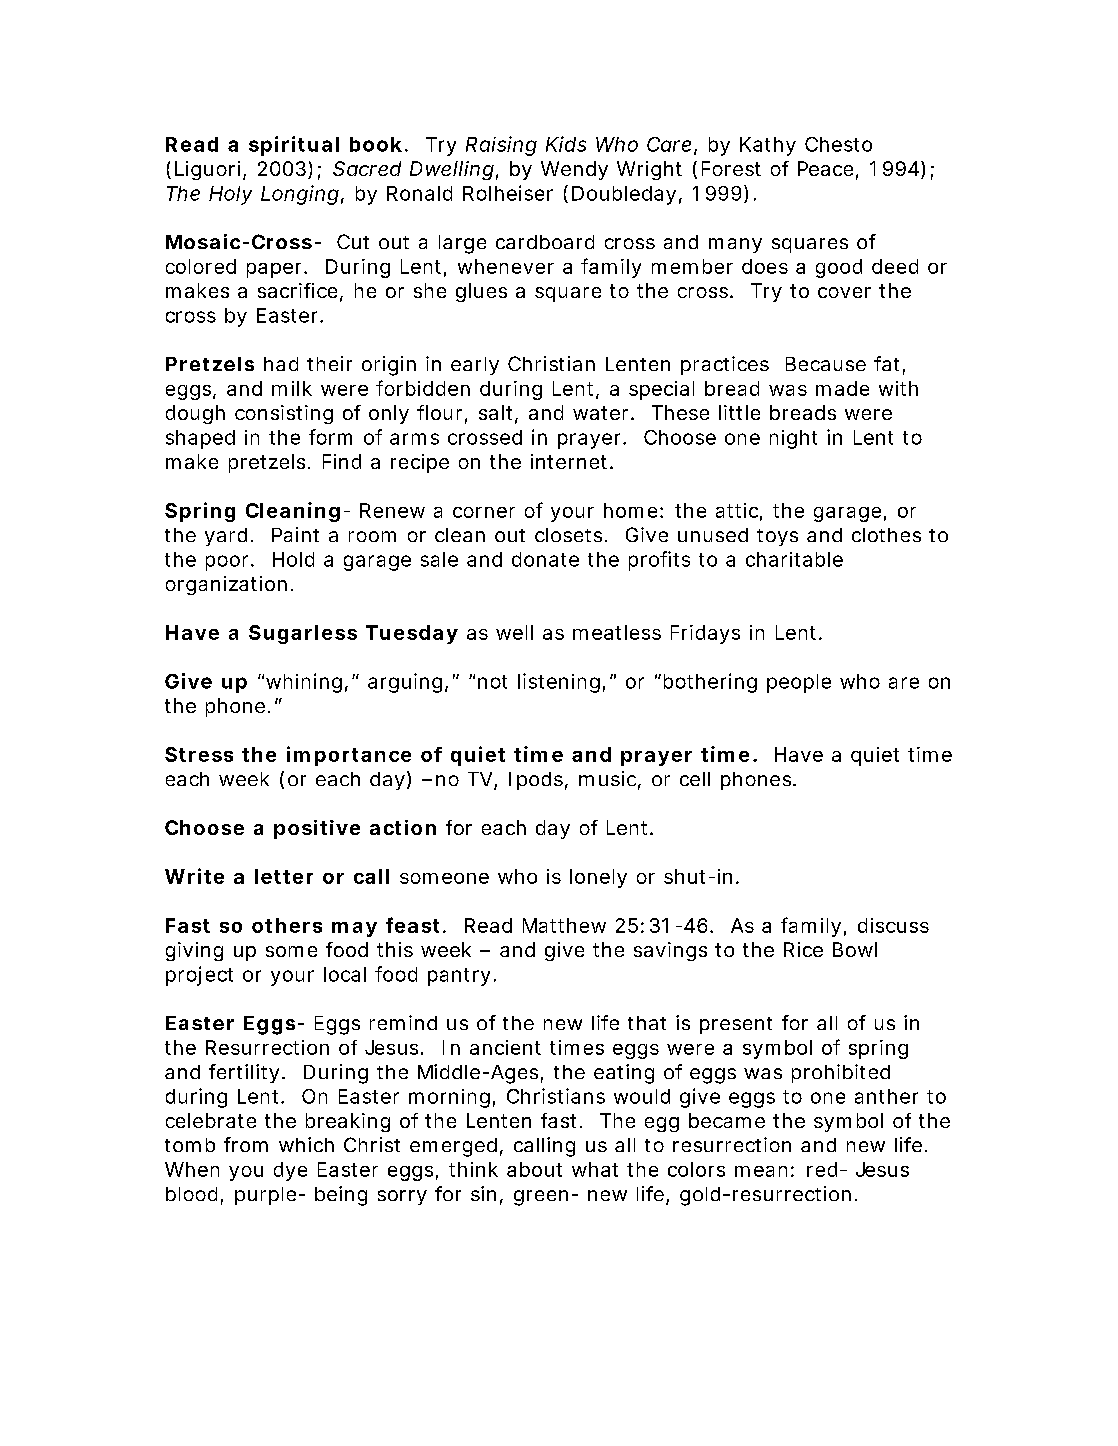 The width and height of the image is (1118, 1446). Describe the element at coordinates (607, 778) in the image. I see `music` at that location.
